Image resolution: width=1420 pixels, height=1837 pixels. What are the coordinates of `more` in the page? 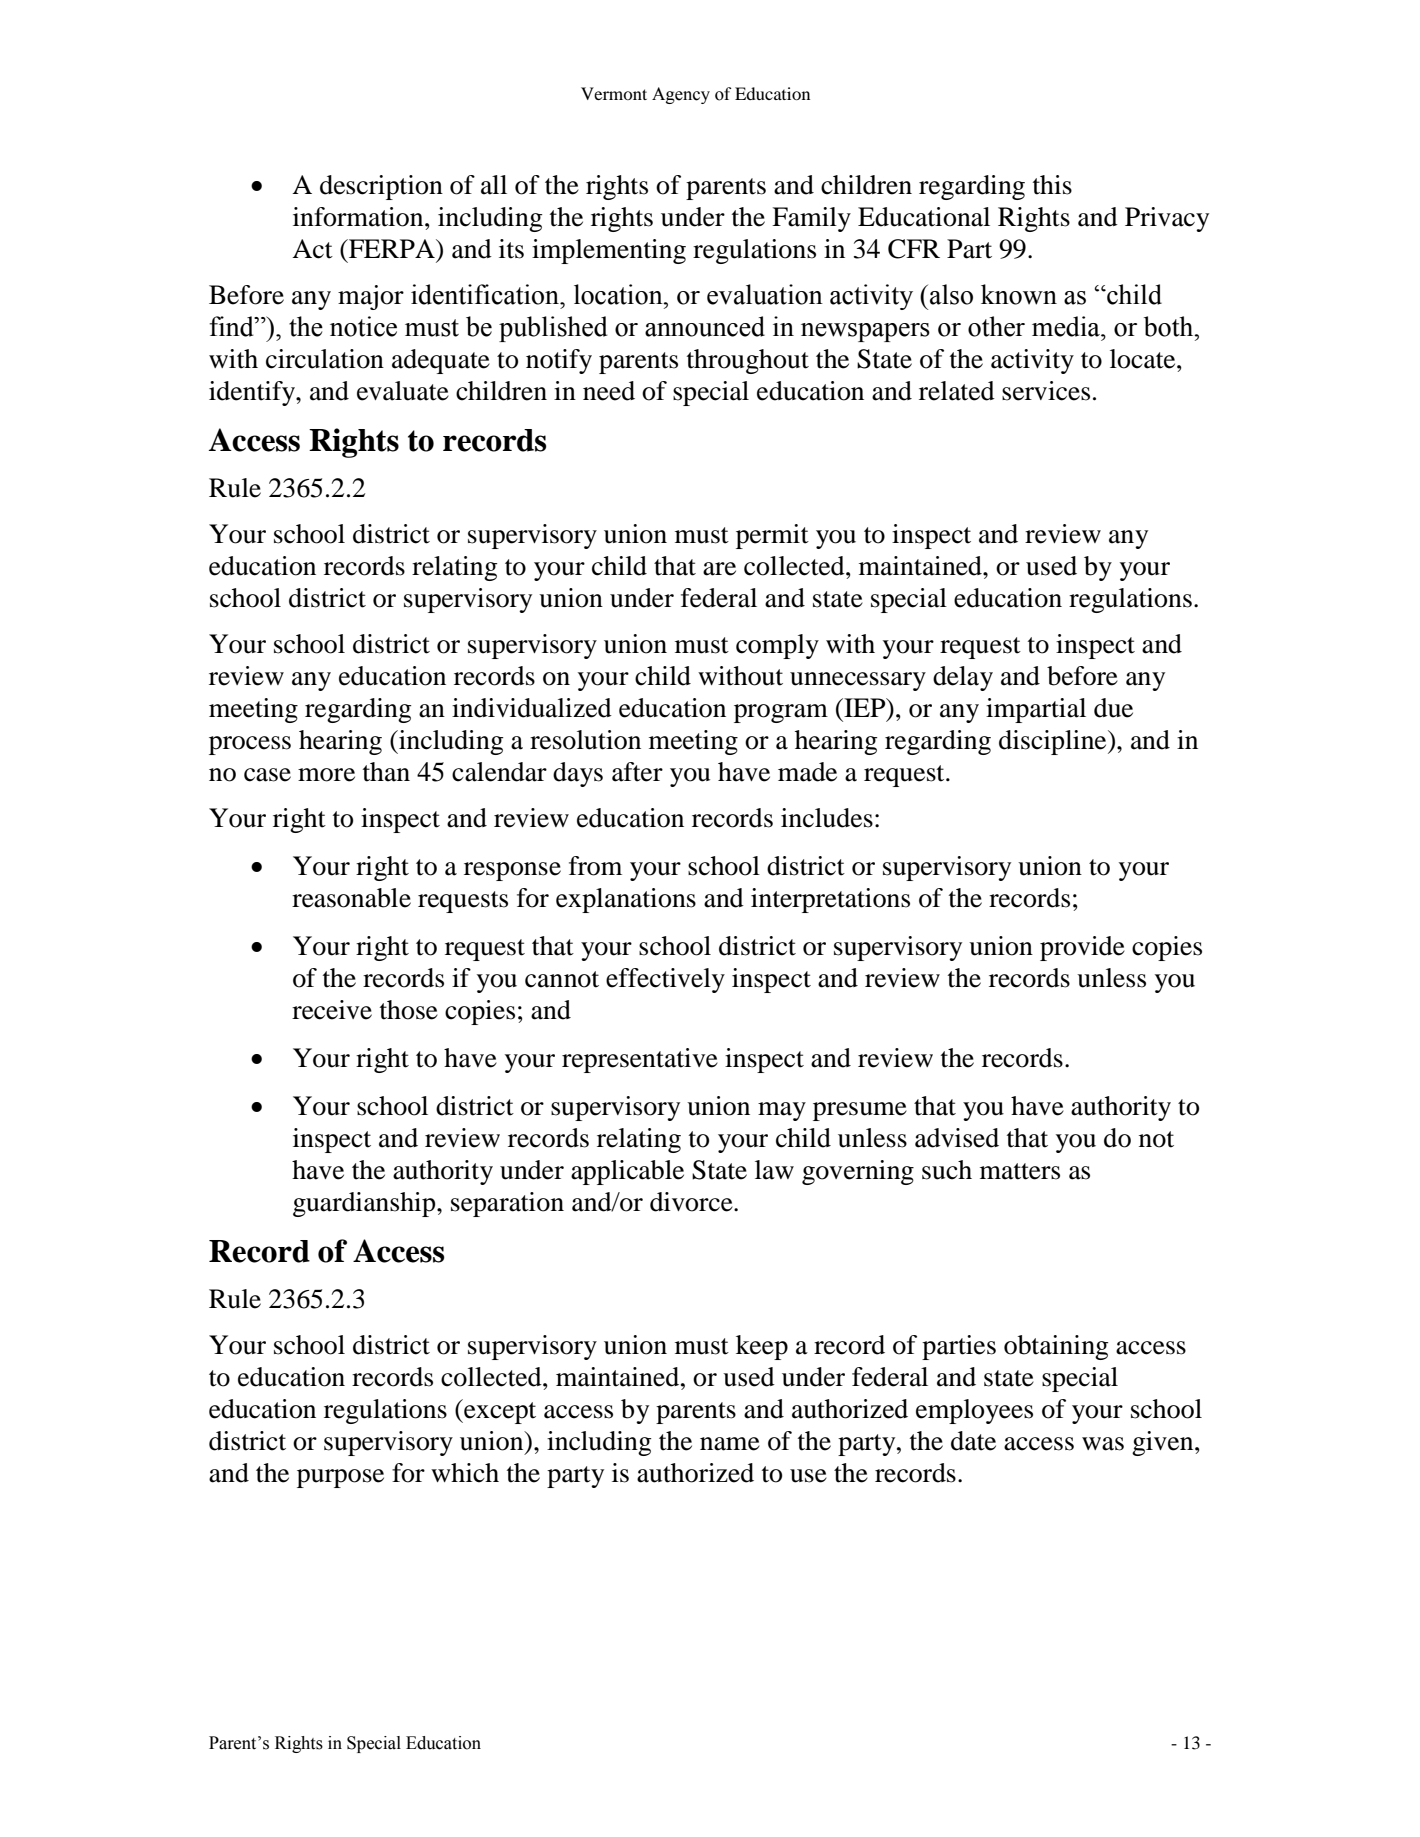 It's located at (326, 775).
